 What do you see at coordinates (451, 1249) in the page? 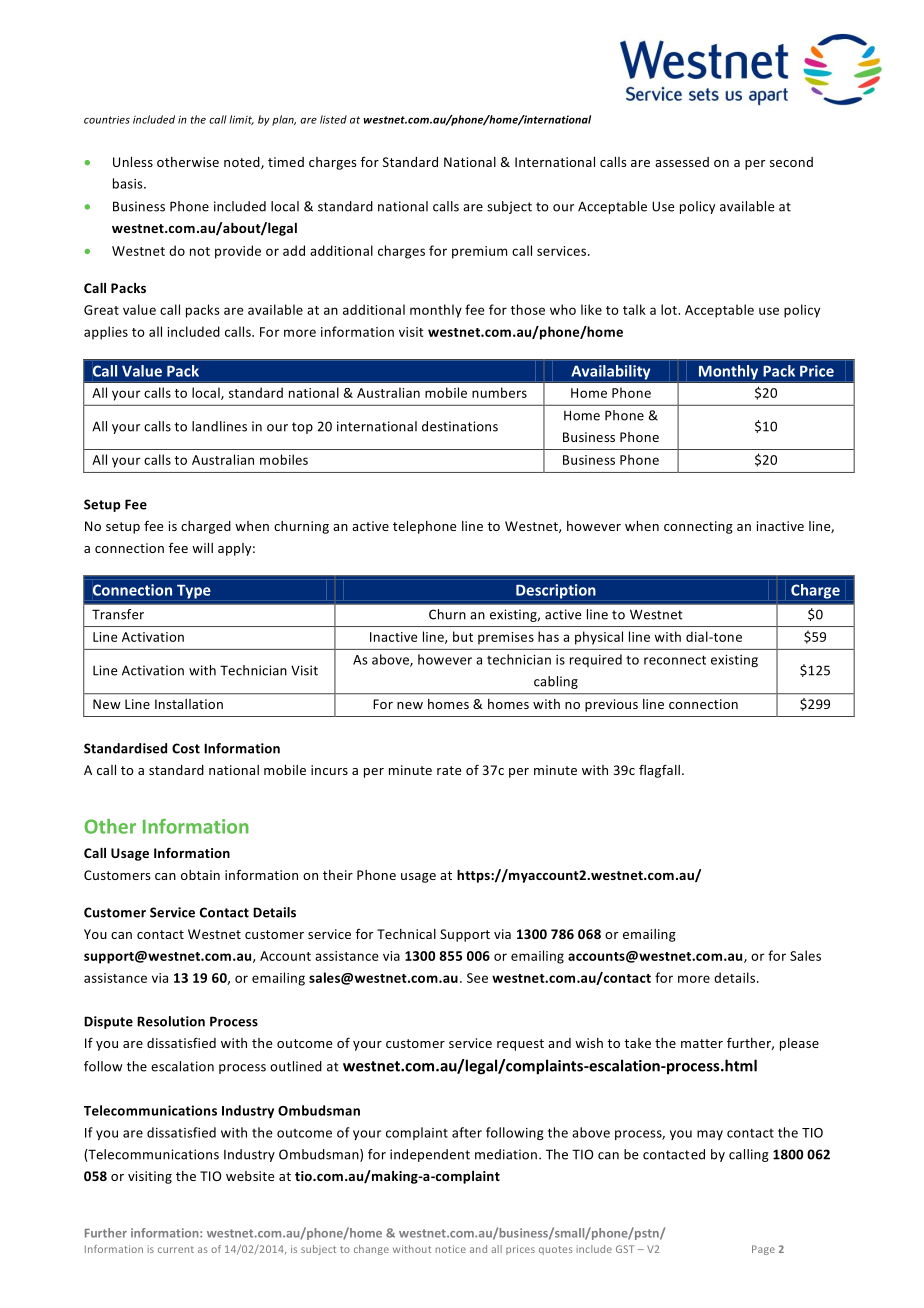
I see `notice` at bounding box center [451, 1249].
